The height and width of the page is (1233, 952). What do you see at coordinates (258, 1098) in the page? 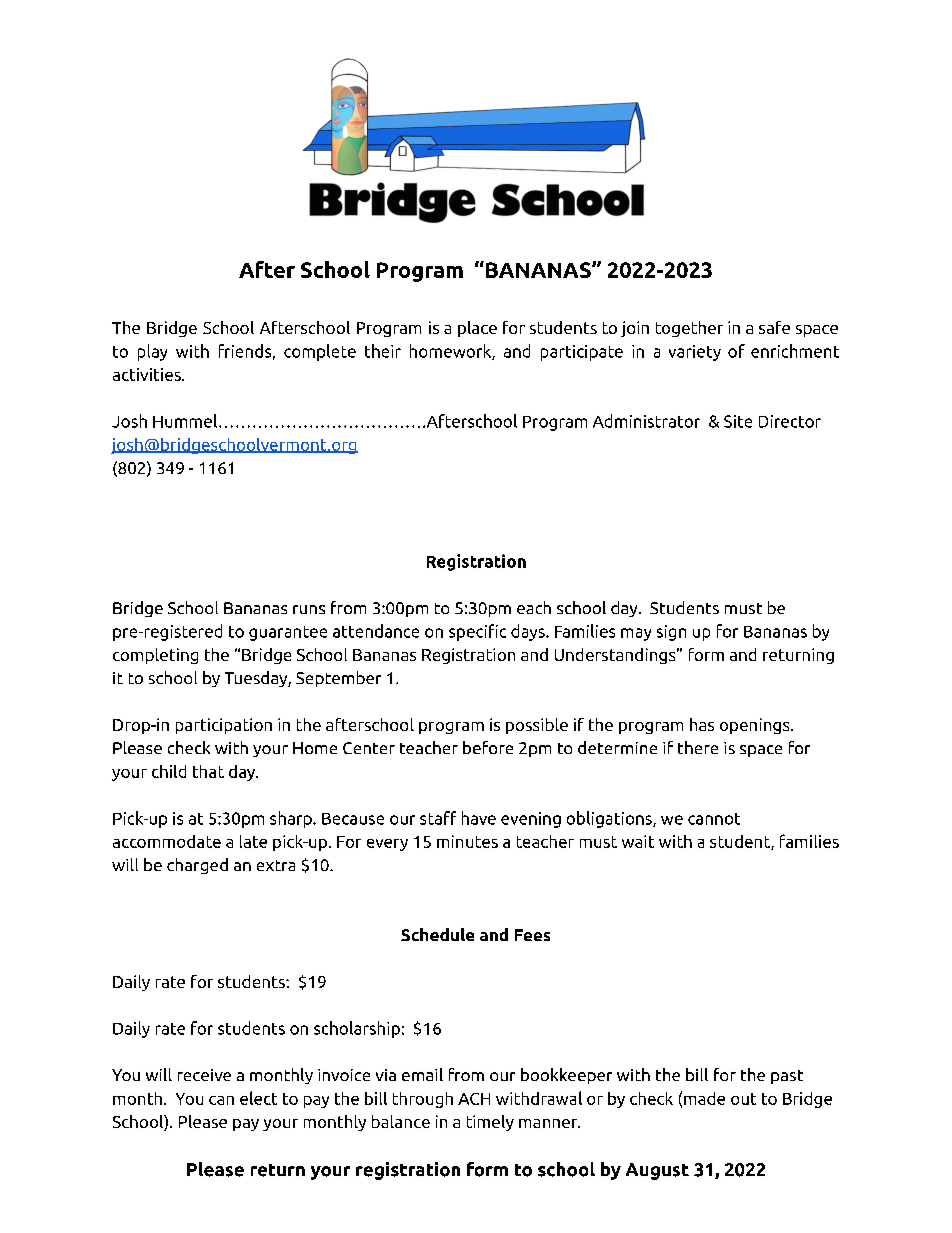
I see `elect` at bounding box center [258, 1098].
